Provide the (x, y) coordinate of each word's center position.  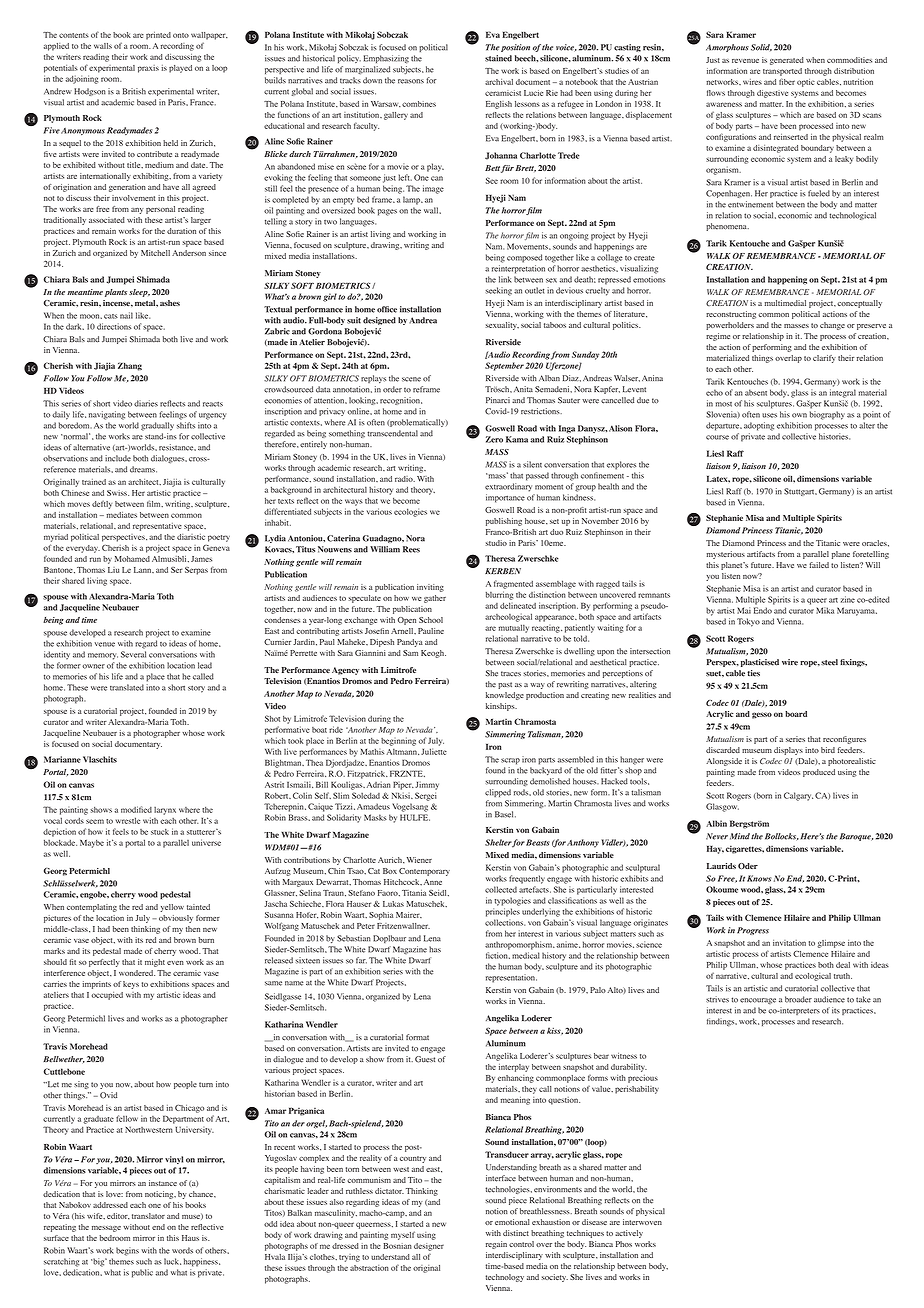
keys (131, 985)
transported (782, 72)
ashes (170, 303)
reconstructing (731, 315)
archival (499, 82)
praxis (148, 69)
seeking (499, 291)
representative (157, 527)
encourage (758, 1001)
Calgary (798, 796)
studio (496, 543)
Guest (425, 1059)
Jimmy (427, 785)
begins (127, 1251)
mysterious (726, 555)
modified (136, 809)
